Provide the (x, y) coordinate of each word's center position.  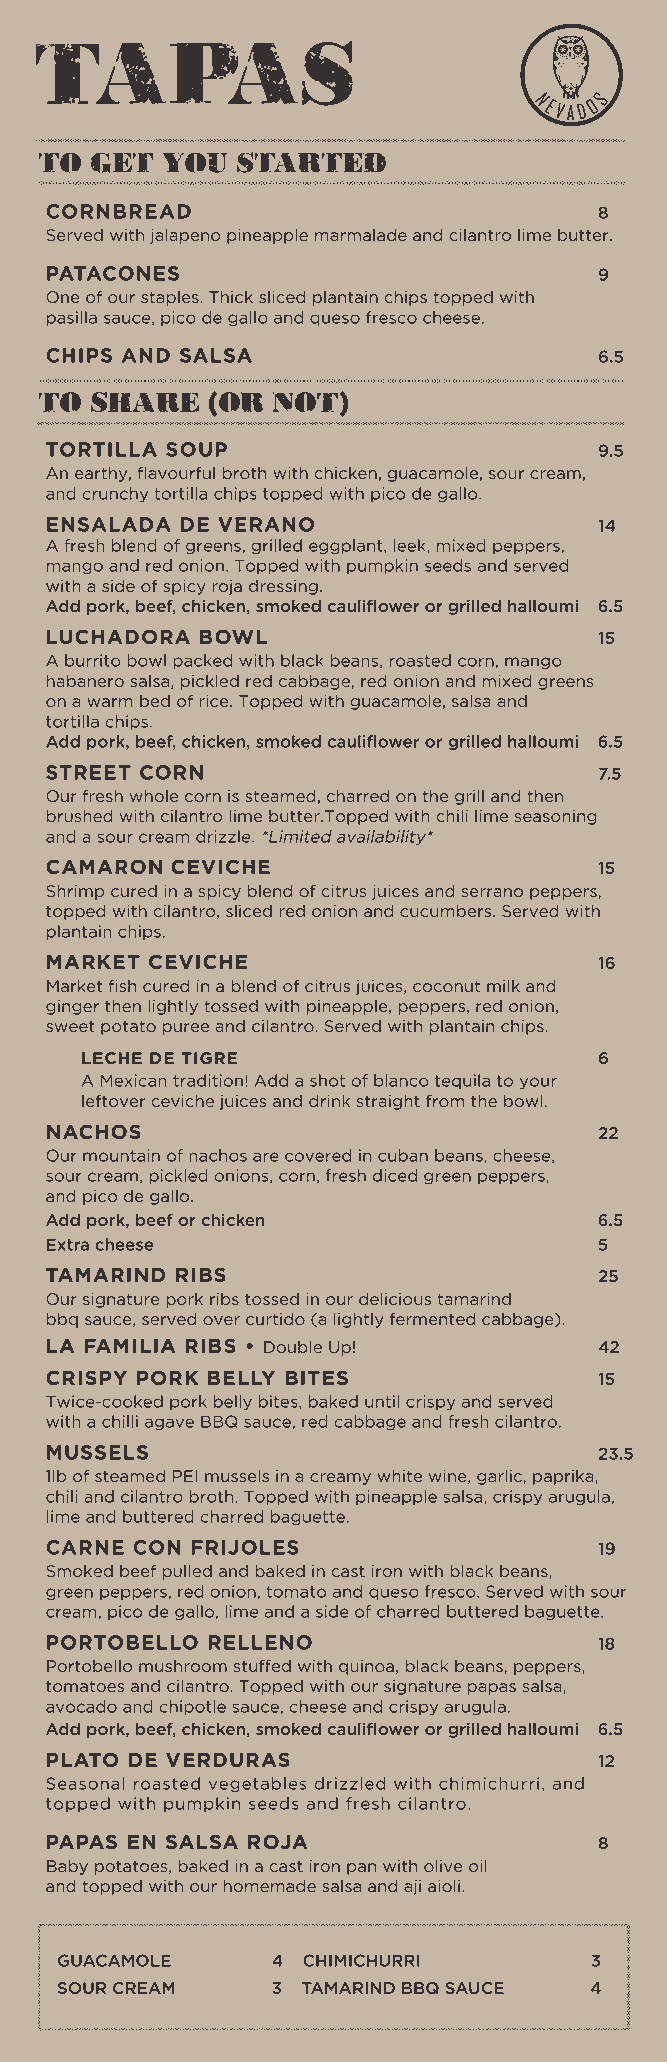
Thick (231, 297)
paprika (564, 1477)
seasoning (555, 817)
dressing (283, 587)
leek (411, 546)
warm (110, 702)
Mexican (134, 1080)
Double (293, 1347)
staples (171, 298)
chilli (120, 1421)
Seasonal (85, 1783)
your (538, 1083)
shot (327, 1080)
